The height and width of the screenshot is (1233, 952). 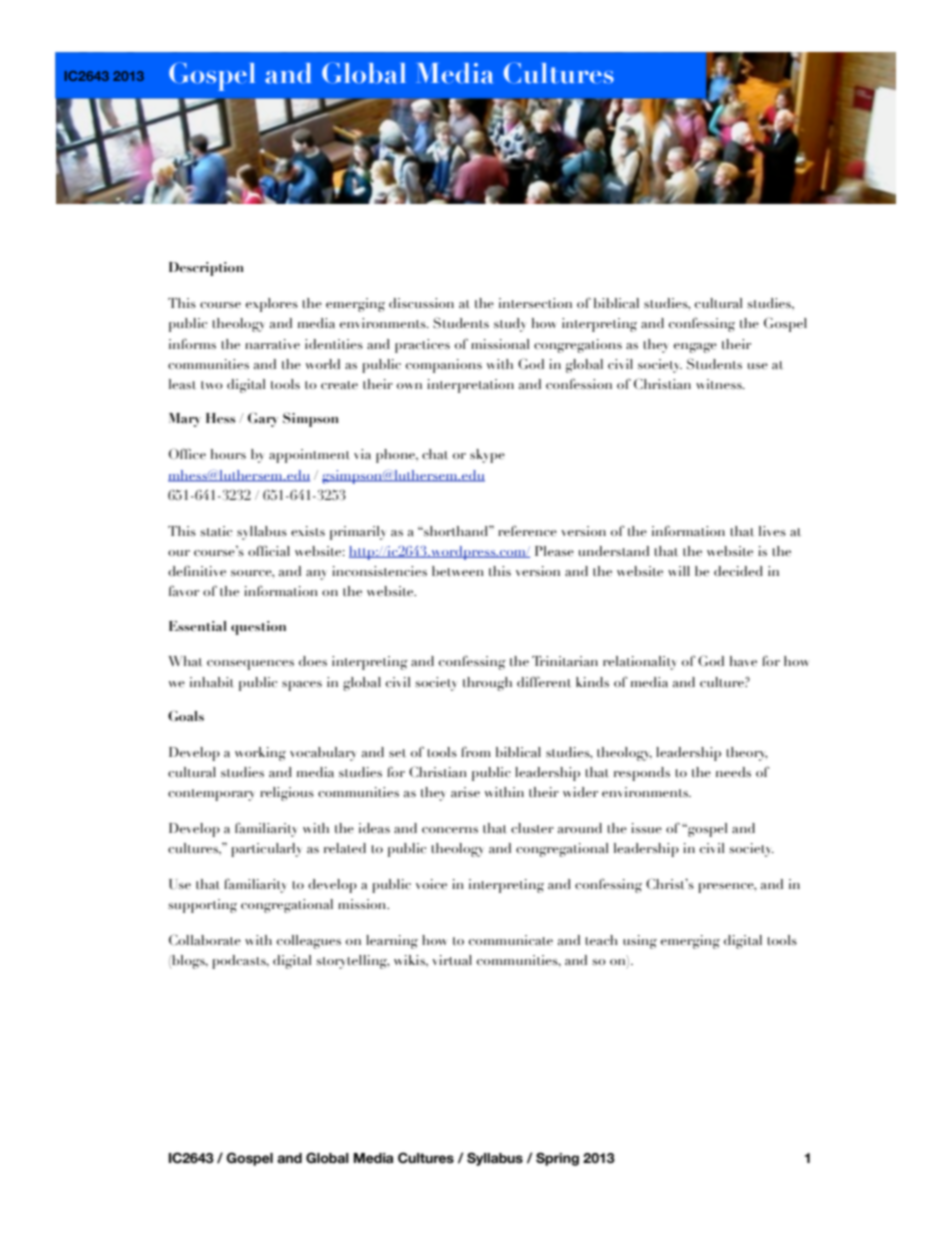 I want to click on podcasts, so click(x=240, y=962).
